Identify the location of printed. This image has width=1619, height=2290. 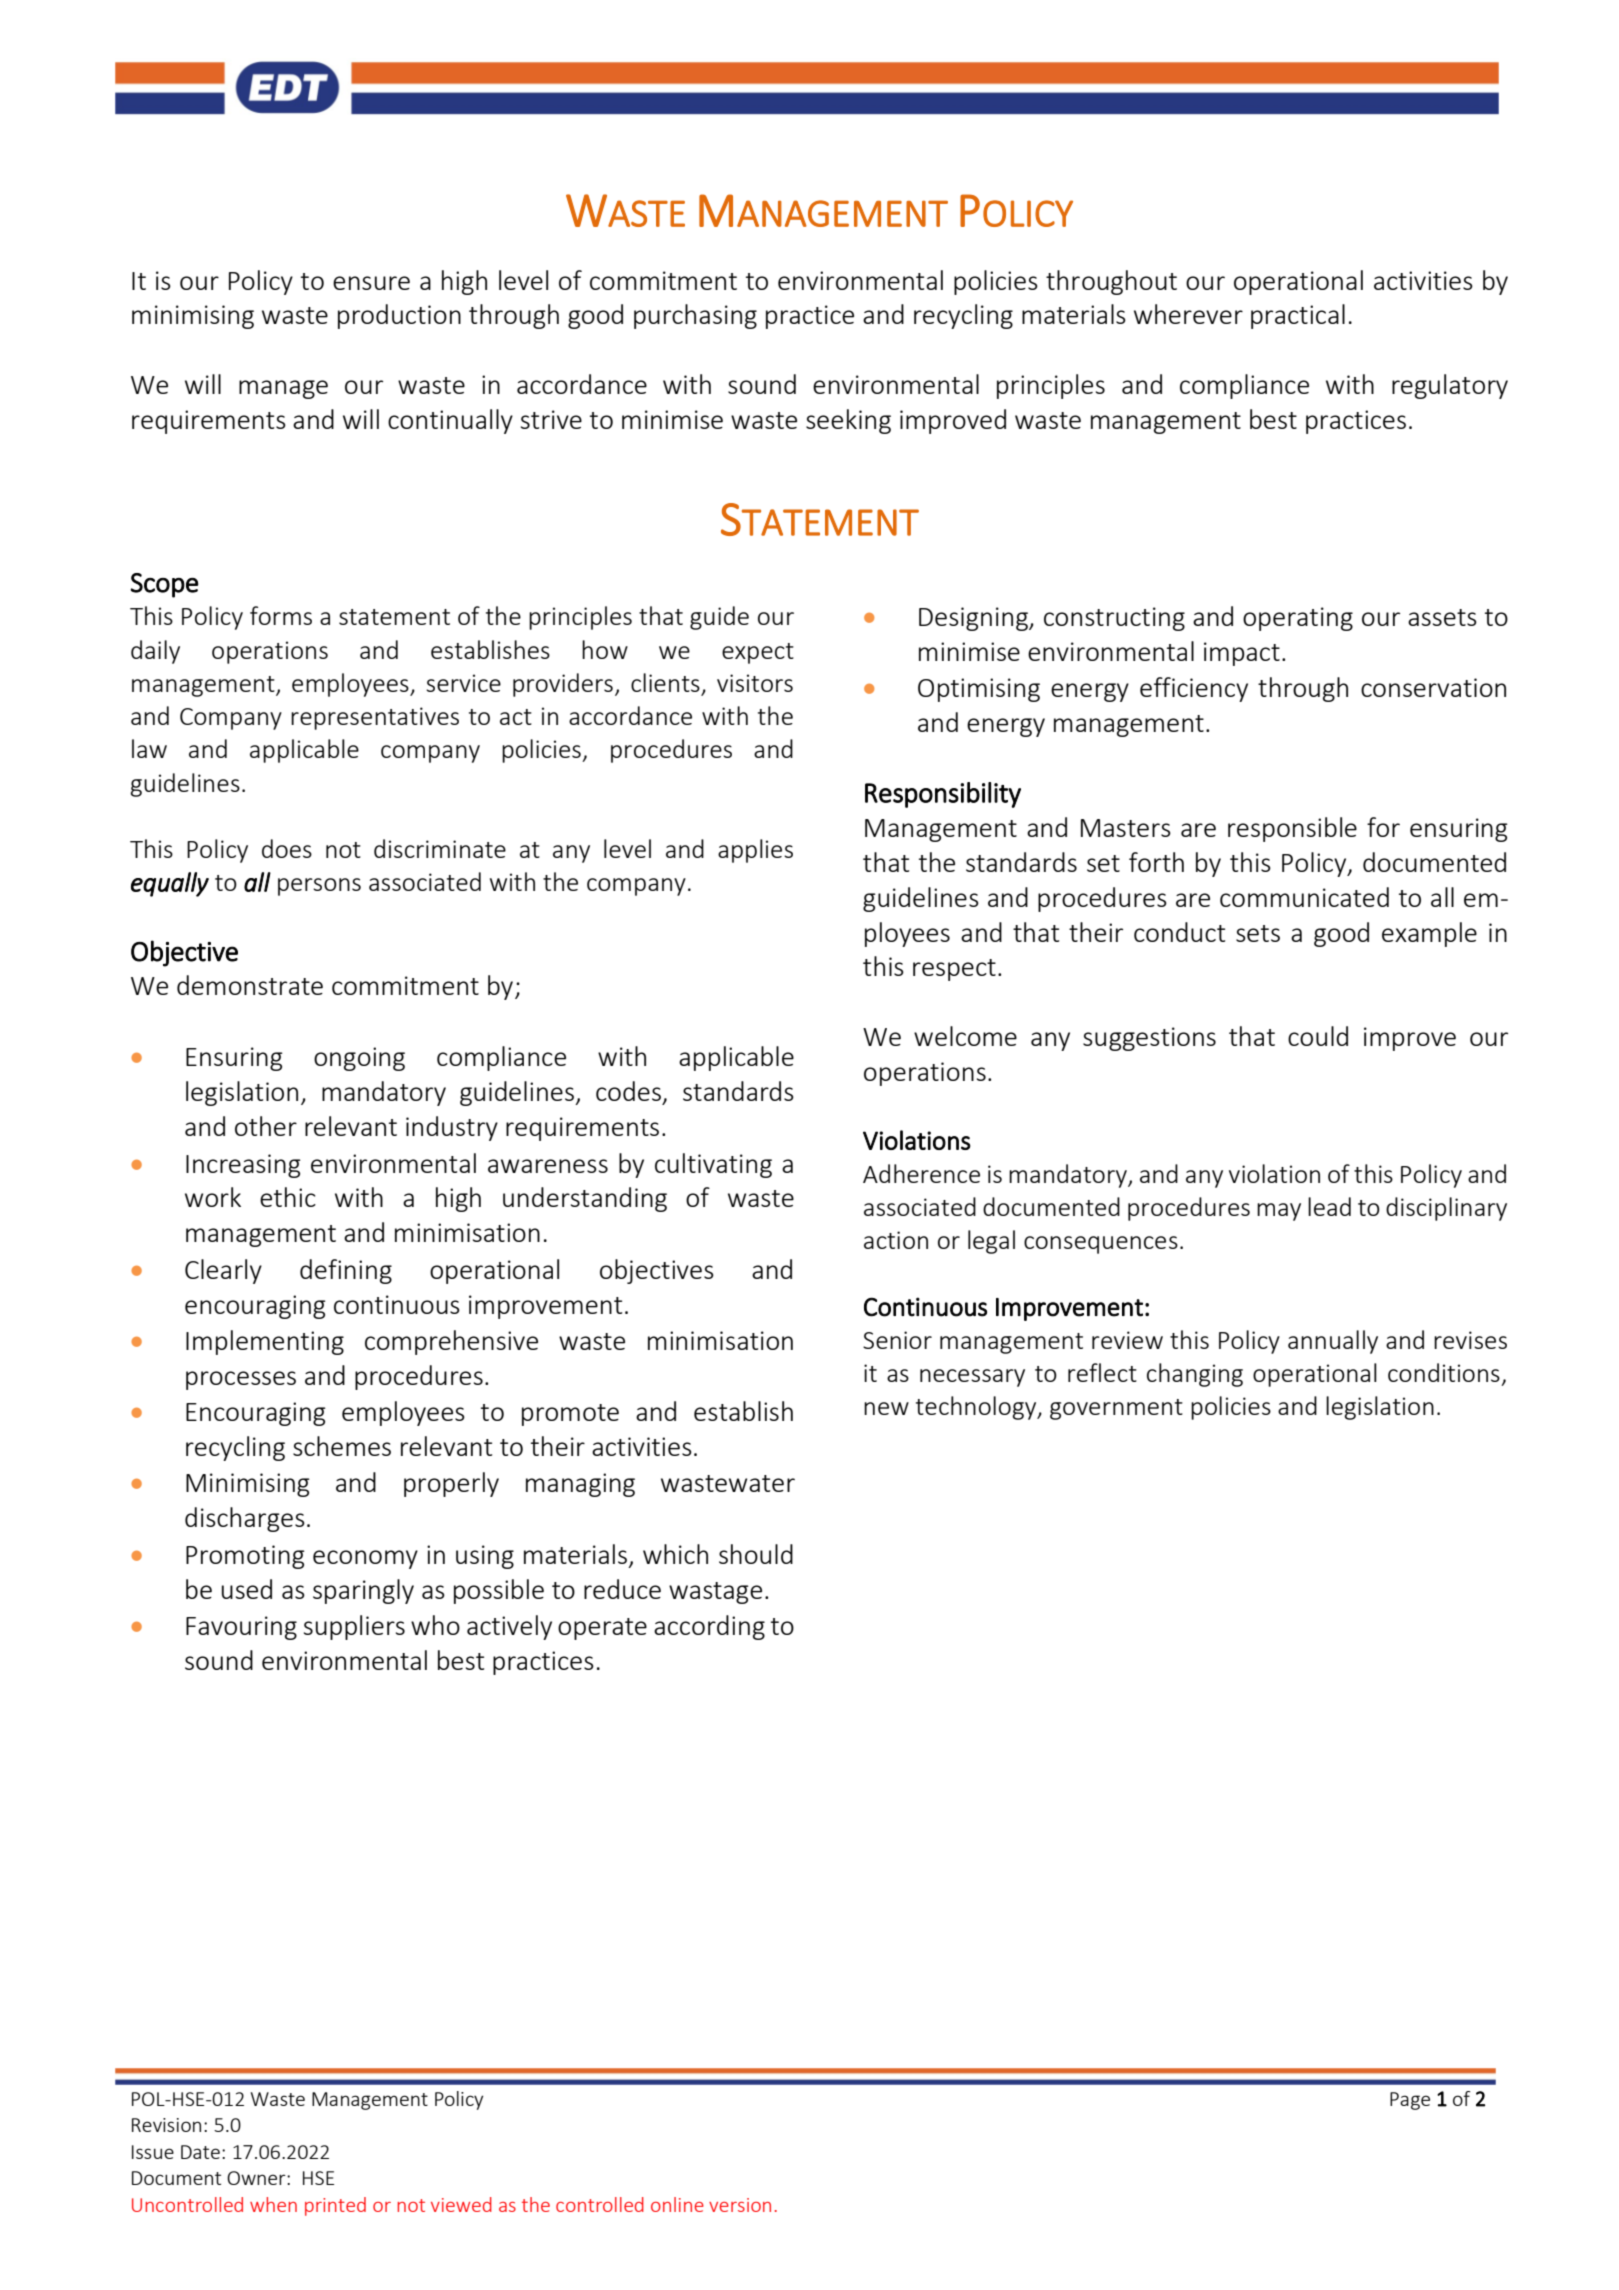
(335, 2206).
